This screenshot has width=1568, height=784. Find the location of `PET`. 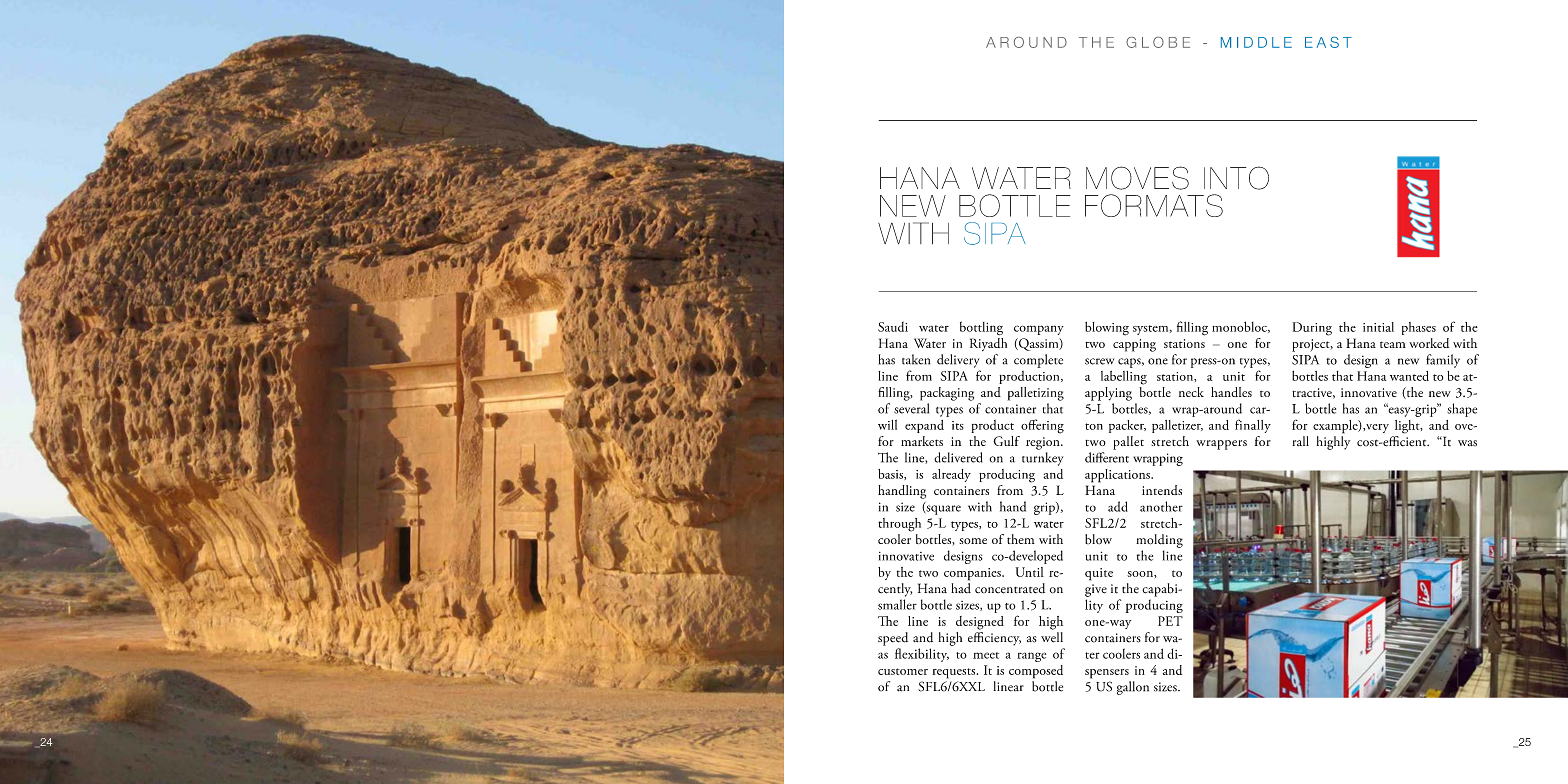

PET is located at coordinates (1170, 621).
